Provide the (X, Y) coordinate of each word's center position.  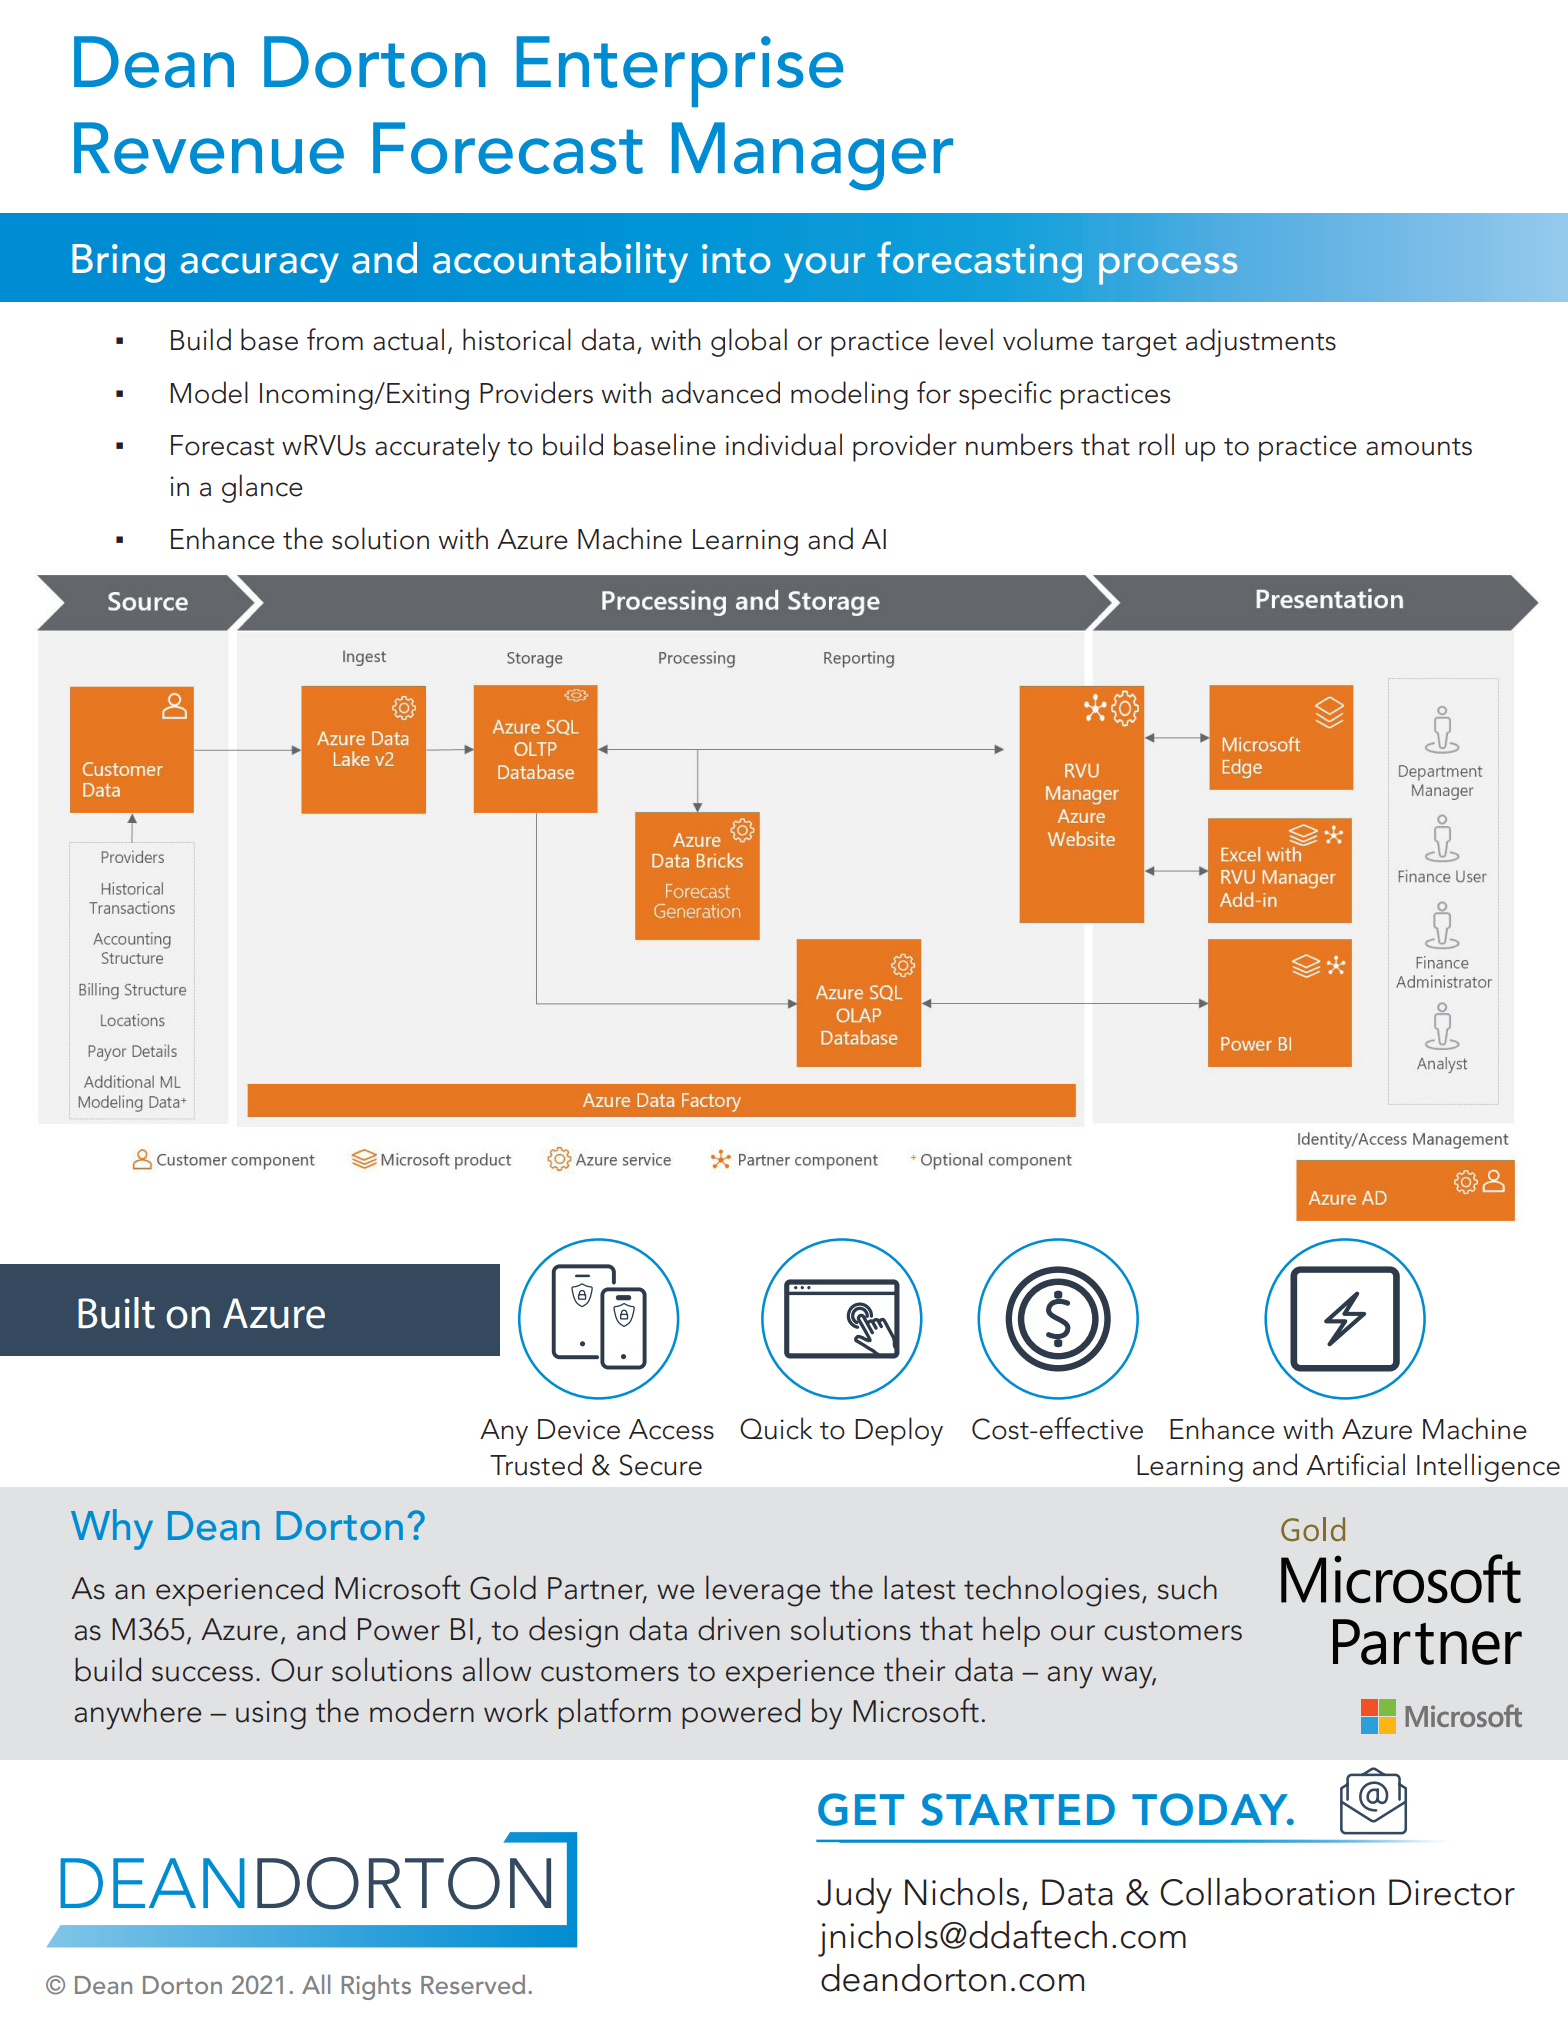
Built (116, 1313)
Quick (776, 1428)
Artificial (1355, 1464)
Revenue (209, 148)
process (1168, 269)
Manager (812, 156)
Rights (376, 1987)
